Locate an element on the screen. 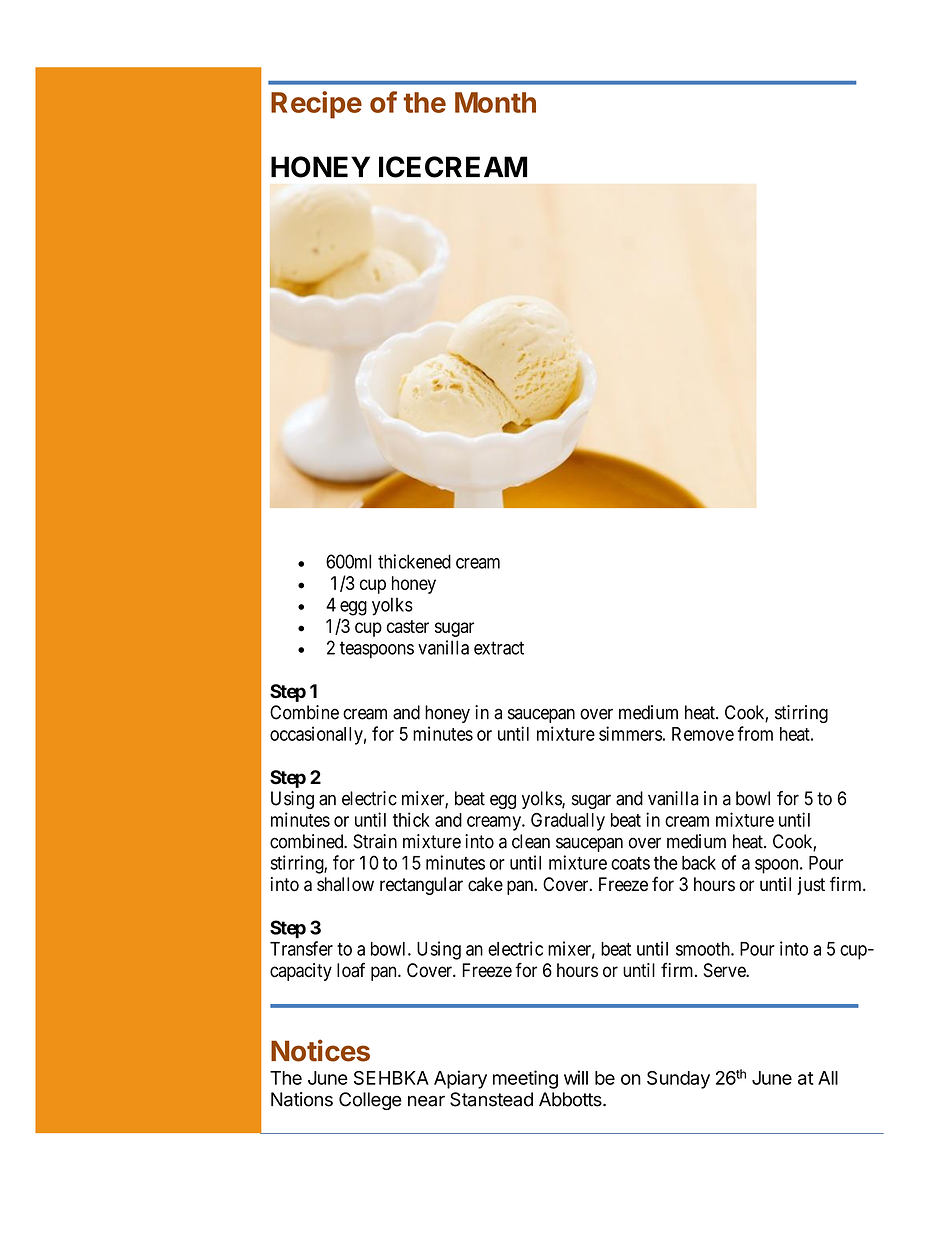 Image resolution: width=952 pixels, height=1233 pixels. back is located at coordinates (699, 863).
